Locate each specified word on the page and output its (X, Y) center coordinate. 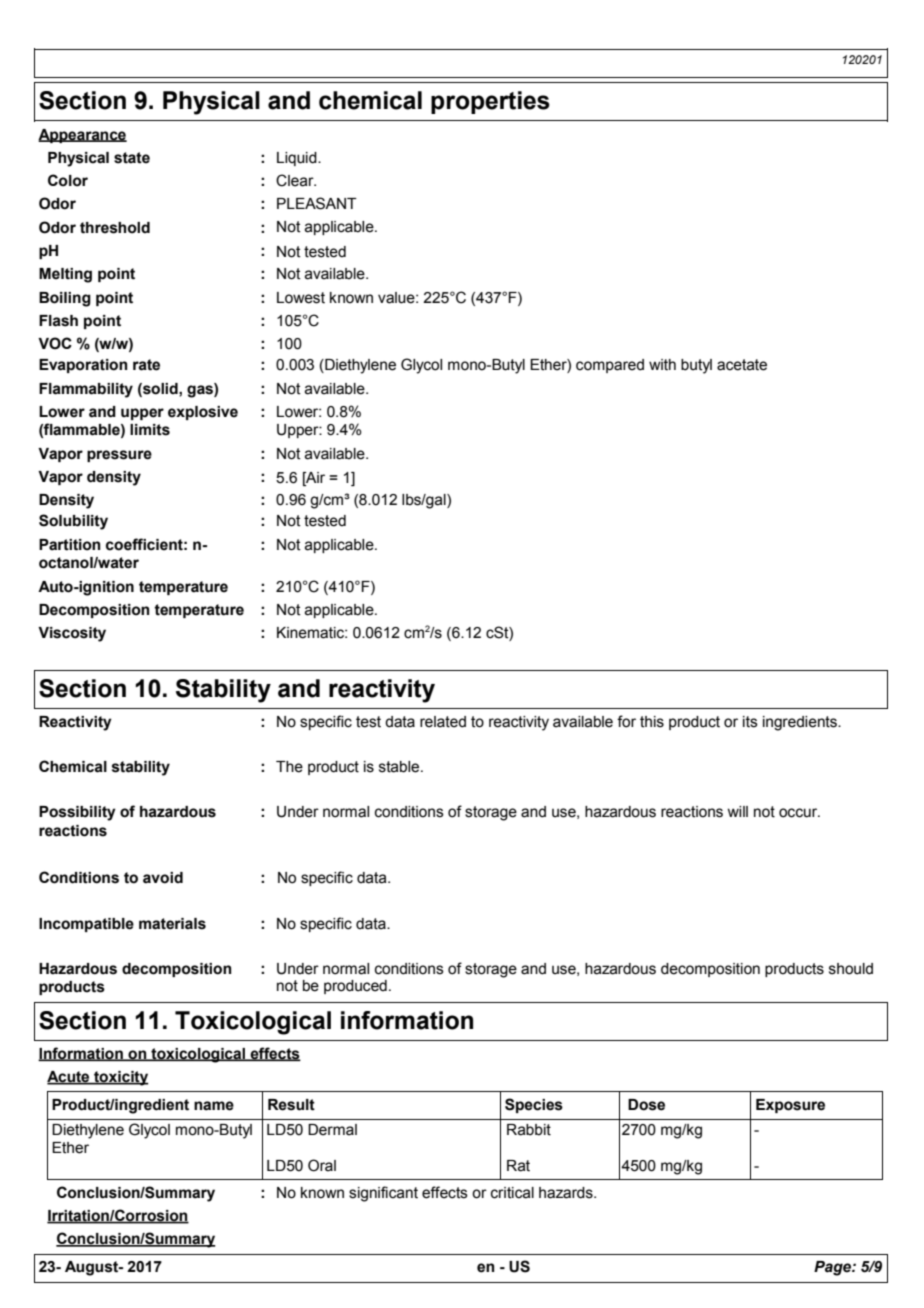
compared (610, 366)
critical (512, 1193)
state (132, 158)
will (737, 811)
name (214, 1106)
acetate (742, 365)
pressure (119, 456)
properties (490, 102)
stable (400, 767)
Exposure (790, 1106)
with (662, 365)
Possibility (77, 813)
